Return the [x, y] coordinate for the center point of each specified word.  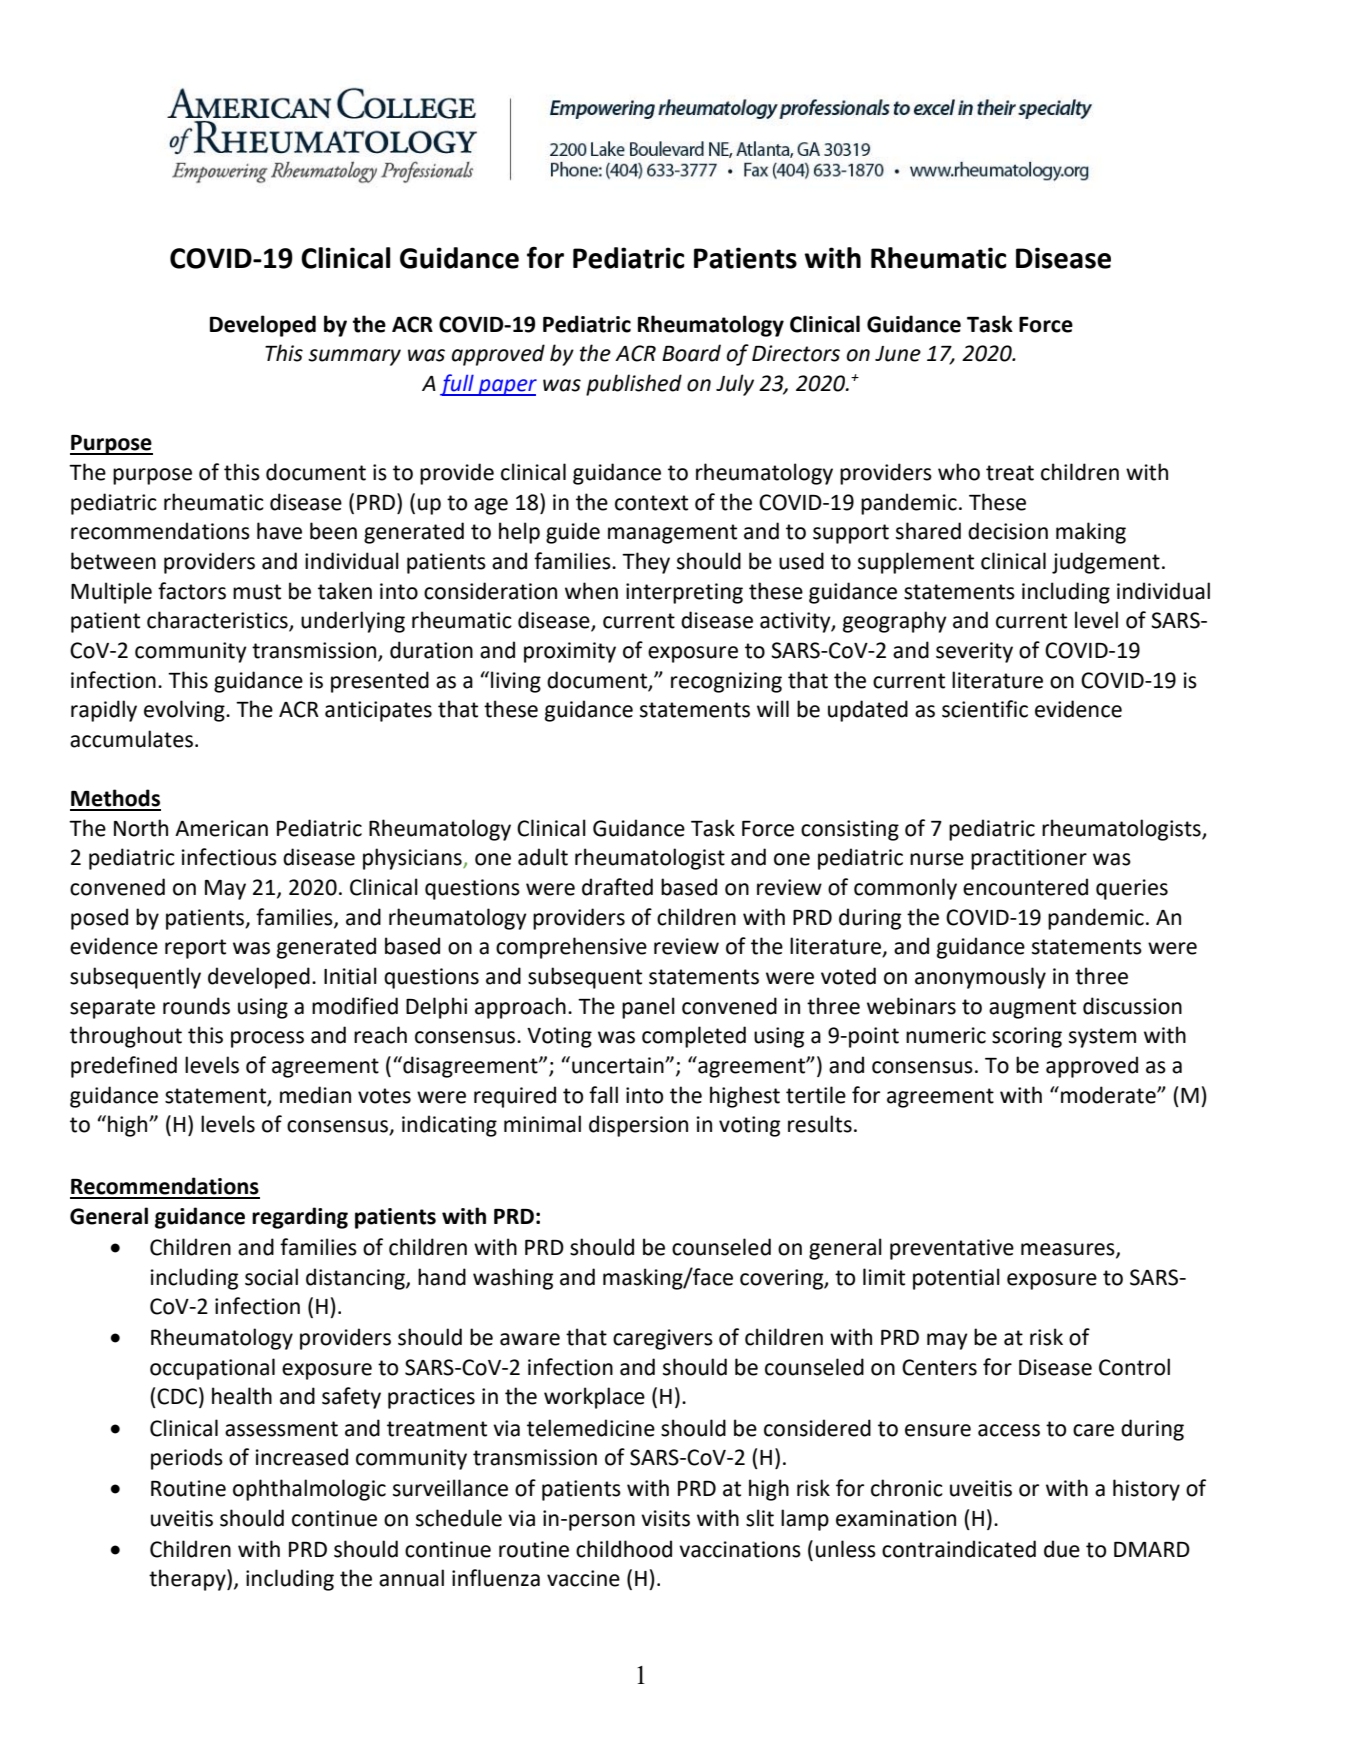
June [898, 354]
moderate [1109, 1095]
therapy [188, 1580]
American [221, 828]
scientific [985, 709]
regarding [300, 1218]
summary [354, 357]
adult [543, 857]
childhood [624, 1549]
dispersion [638, 1126]
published [634, 385]
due [1062, 1549]
